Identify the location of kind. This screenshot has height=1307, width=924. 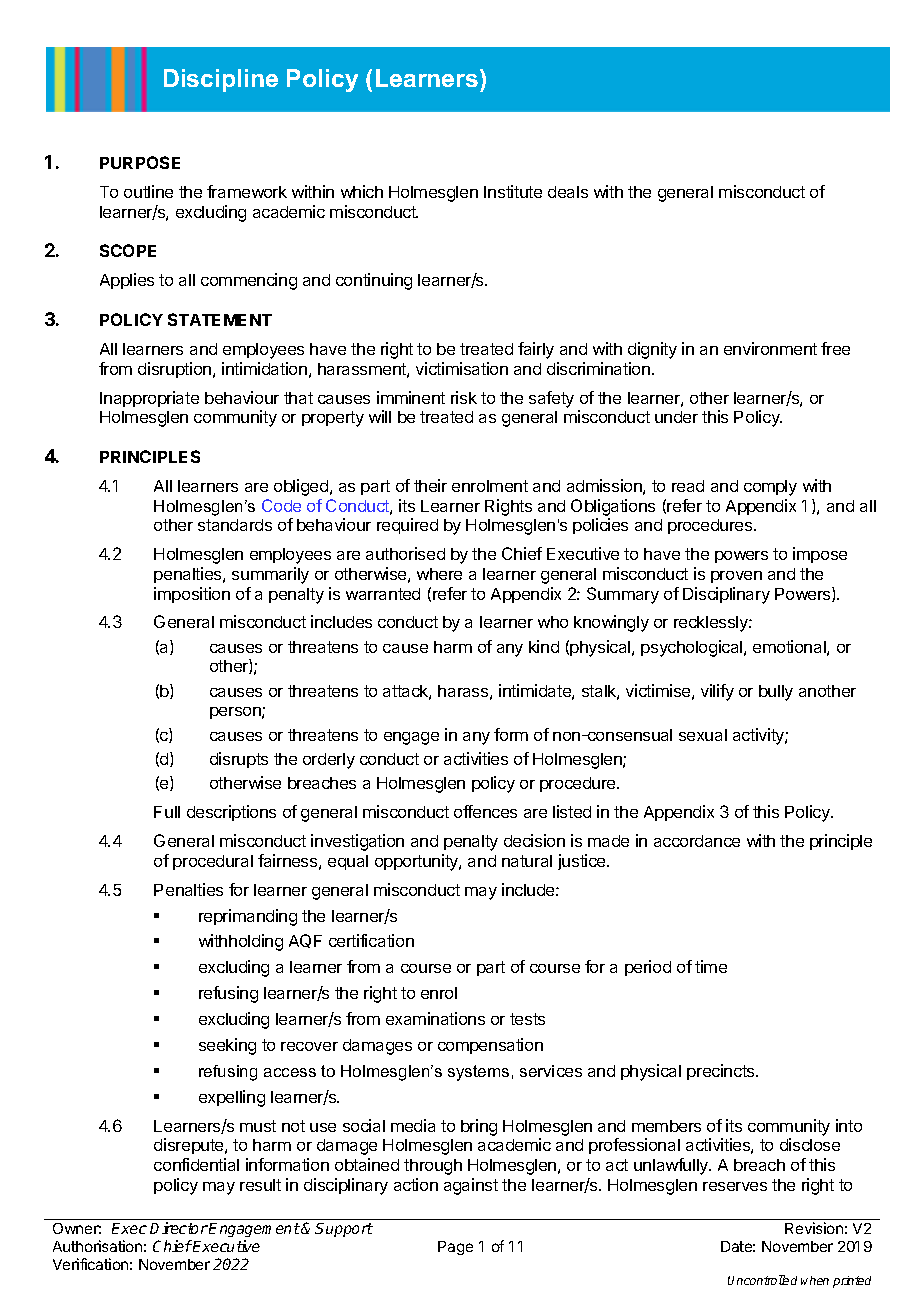
(544, 646).
